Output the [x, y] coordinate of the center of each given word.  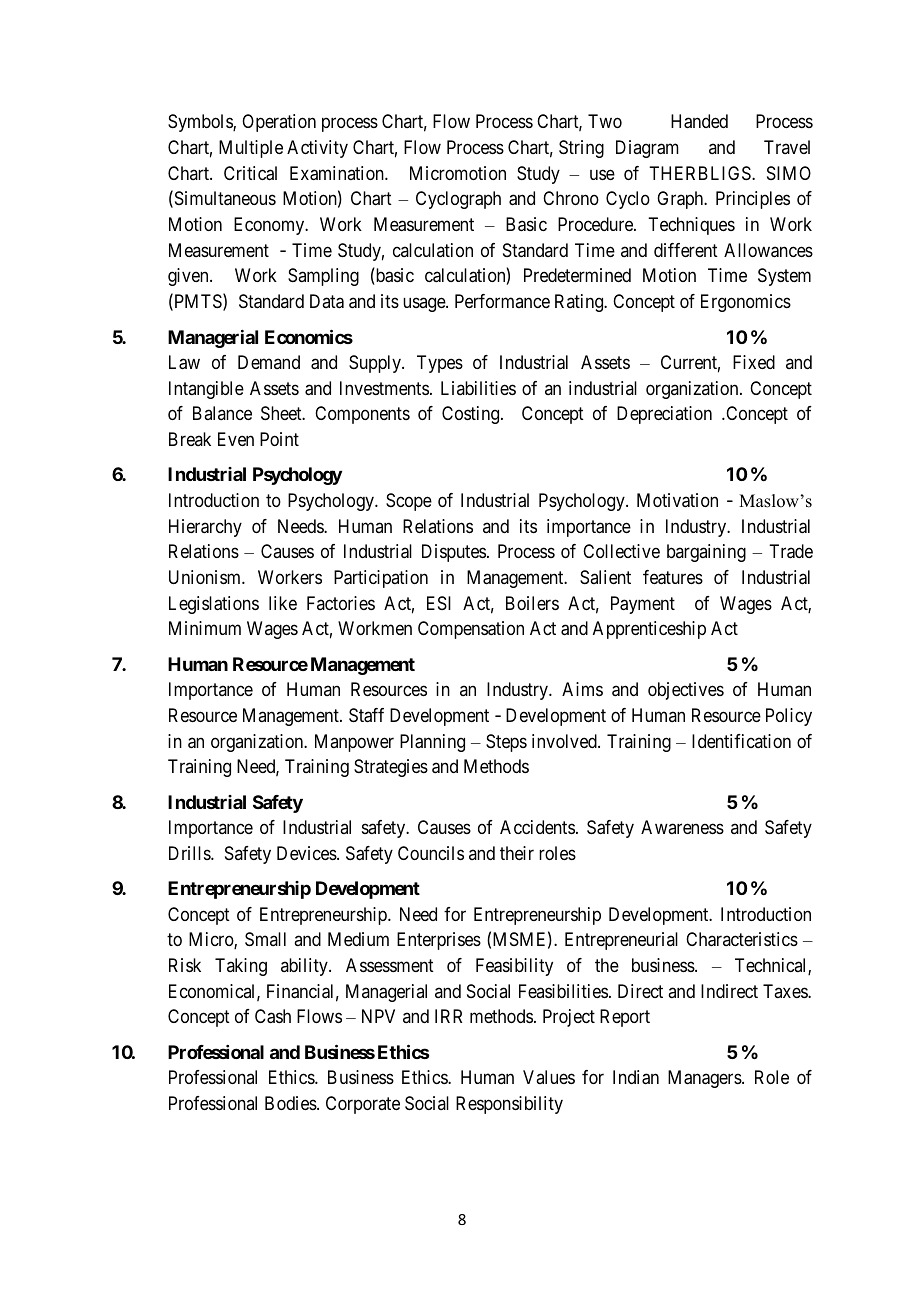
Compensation [471, 630]
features [673, 577]
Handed [699, 121]
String [581, 149]
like [283, 603]
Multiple [251, 149]
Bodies [291, 1103]
